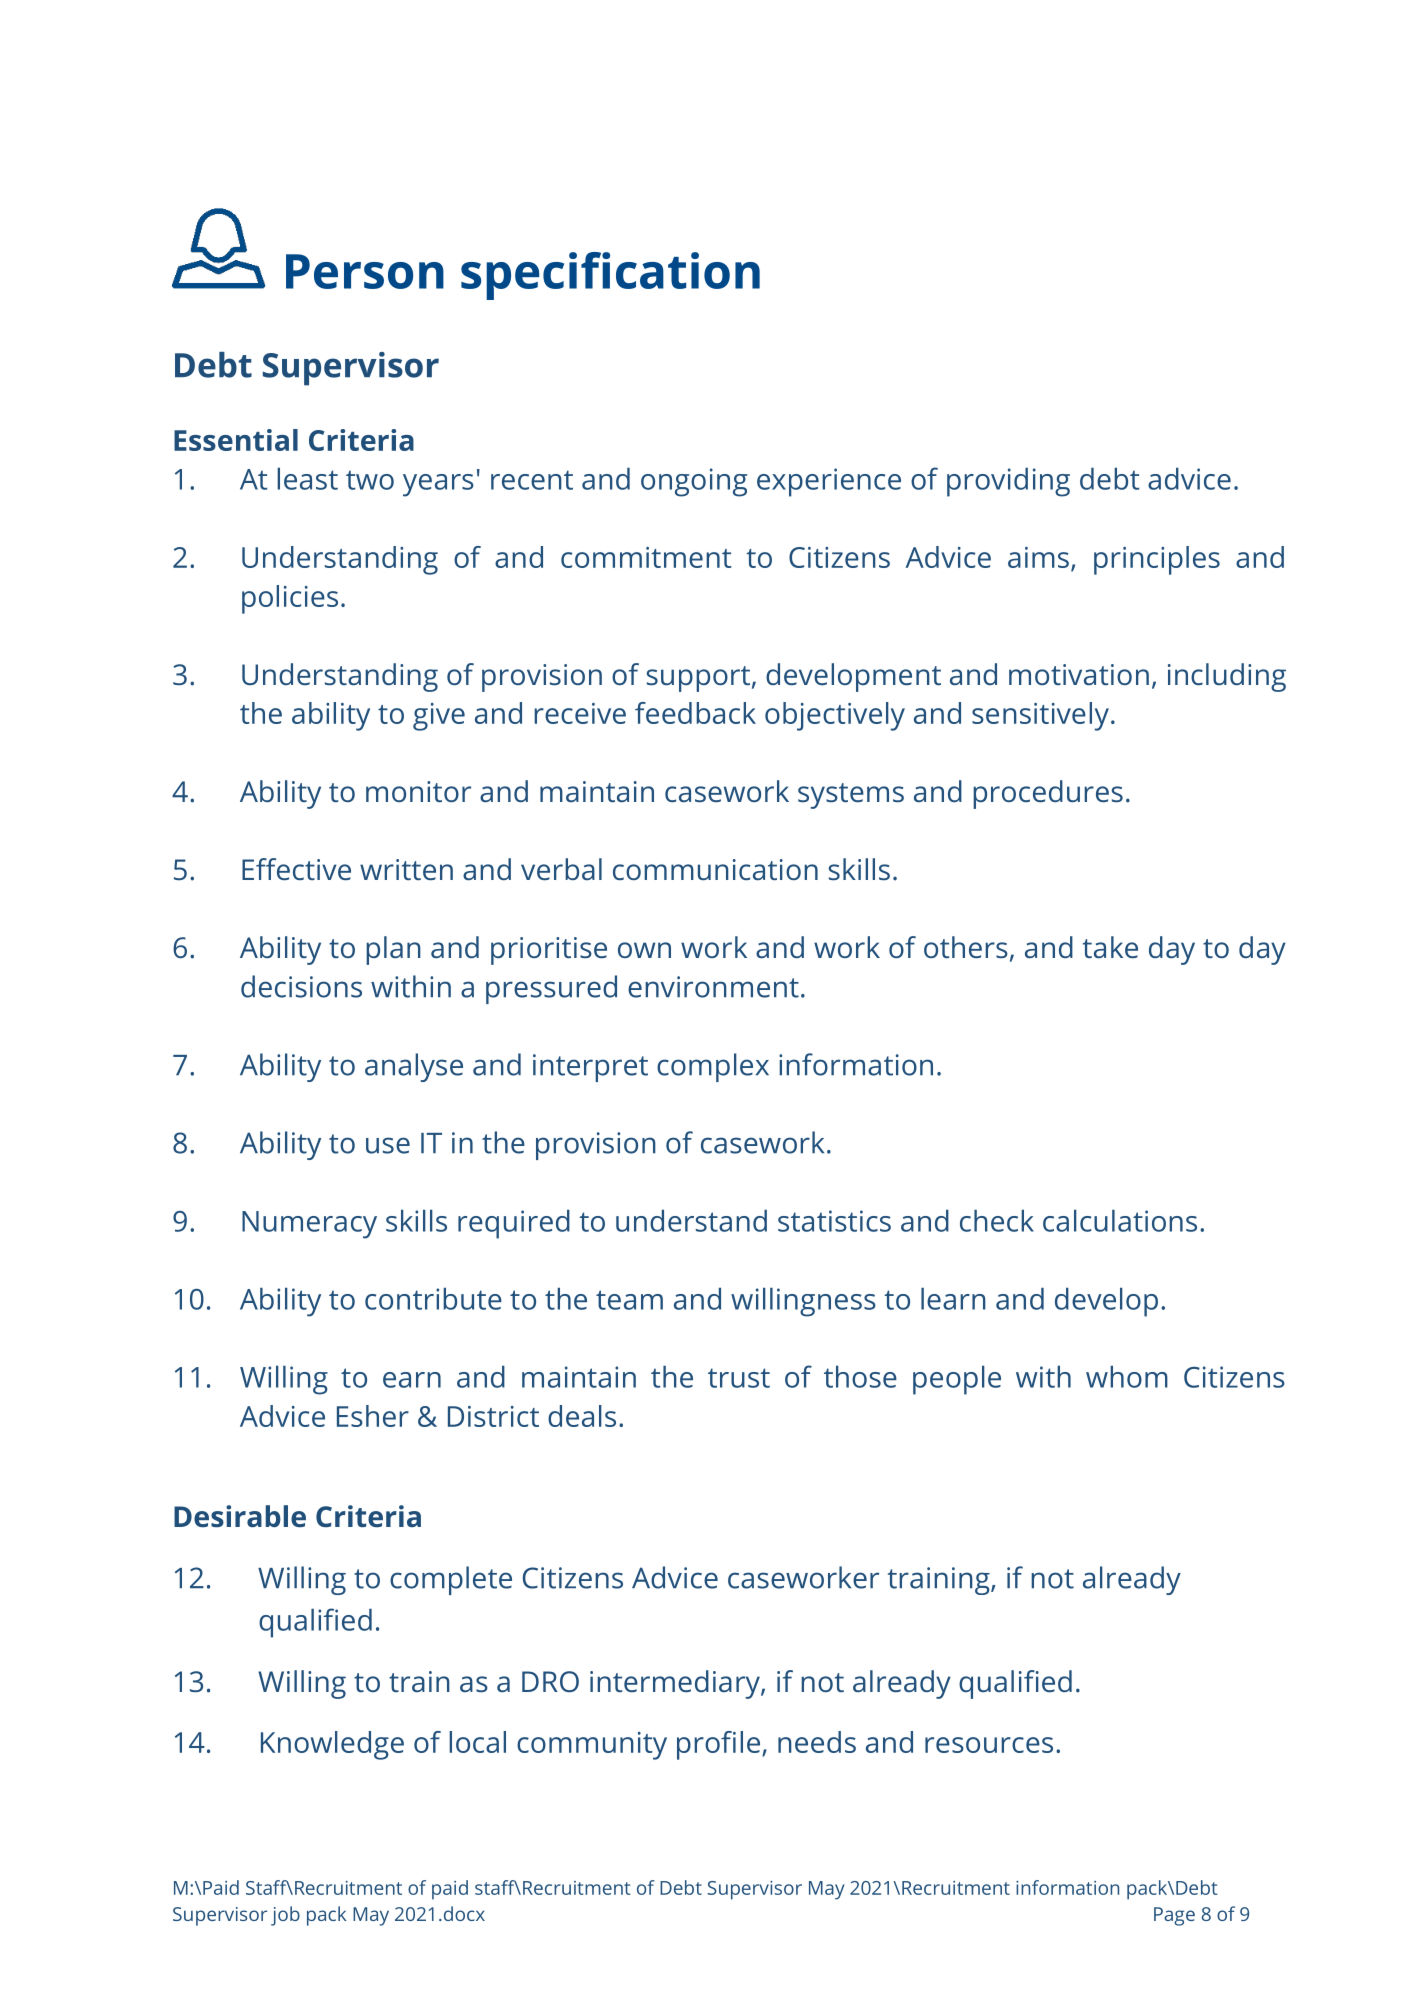 The width and height of the page is (1422, 2011). What do you see at coordinates (285, 1916) in the page?
I see `job` at bounding box center [285, 1916].
